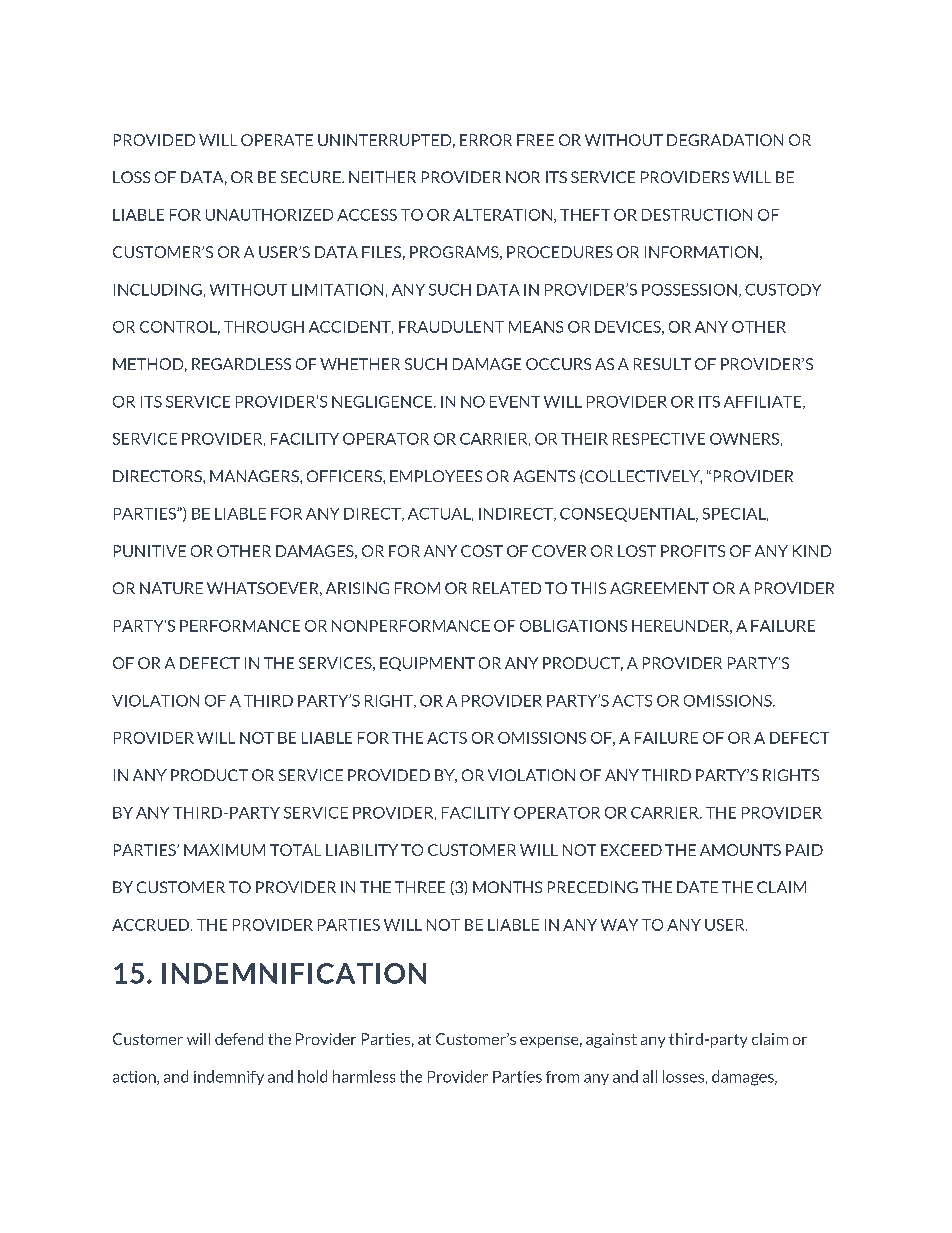 Image resolution: width=952 pixels, height=1233 pixels. What do you see at coordinates (725, 140) in the screenshot?
I see `DEGRADATION` at bounding box center [725, 140].
